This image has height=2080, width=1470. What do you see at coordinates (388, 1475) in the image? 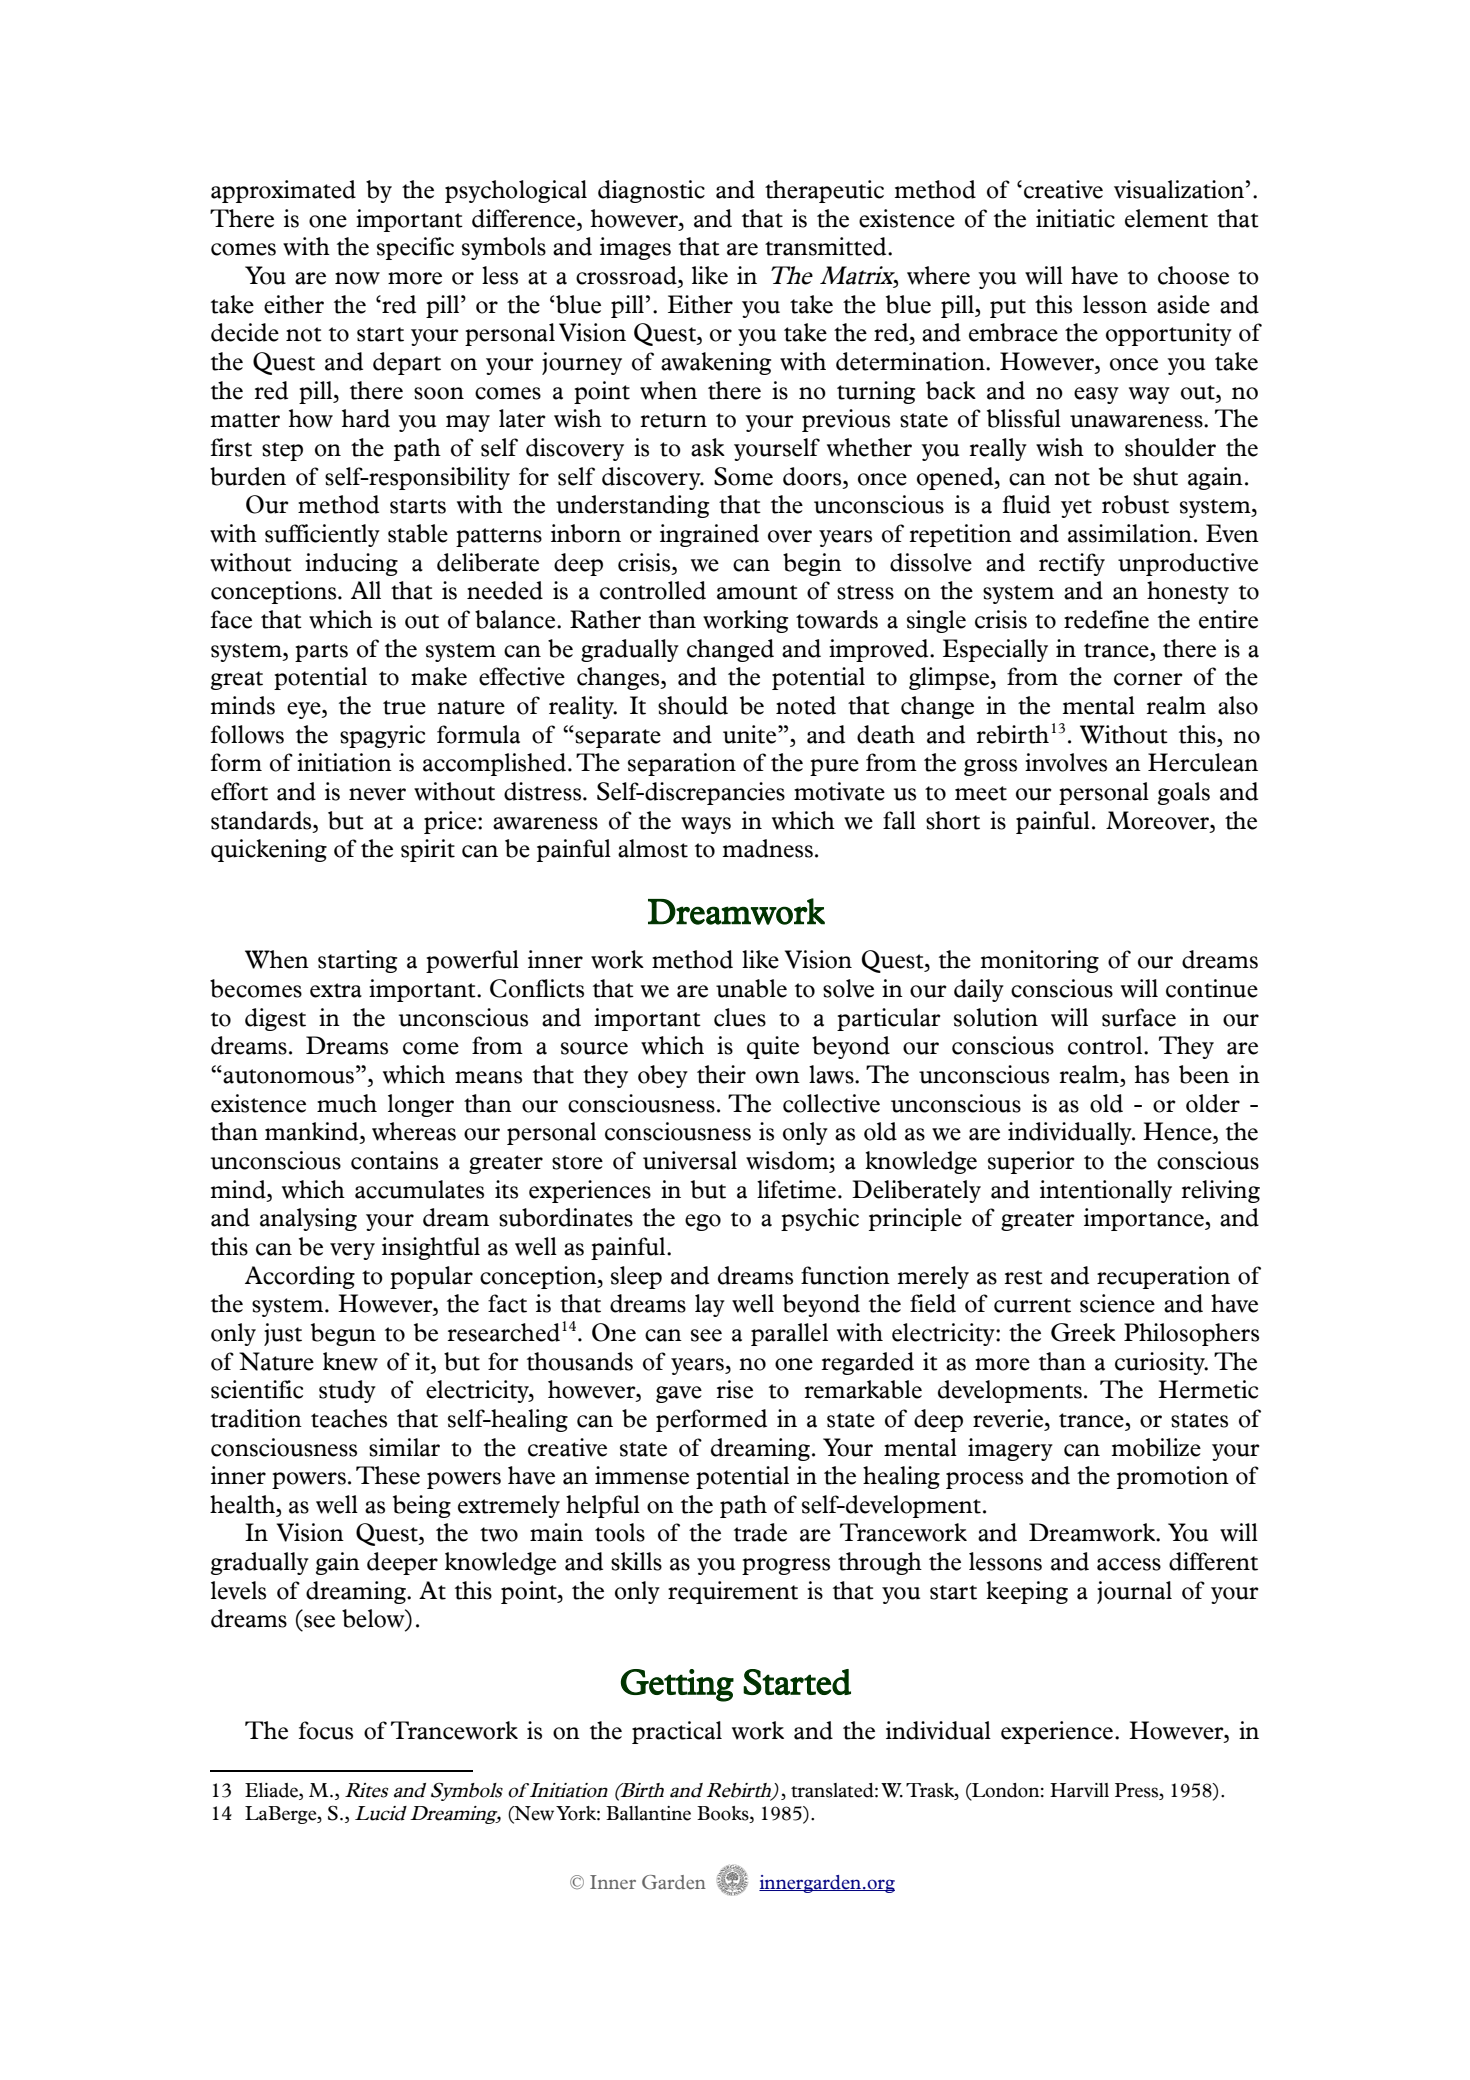
I see `These` at bounding box center [388, 1475].
